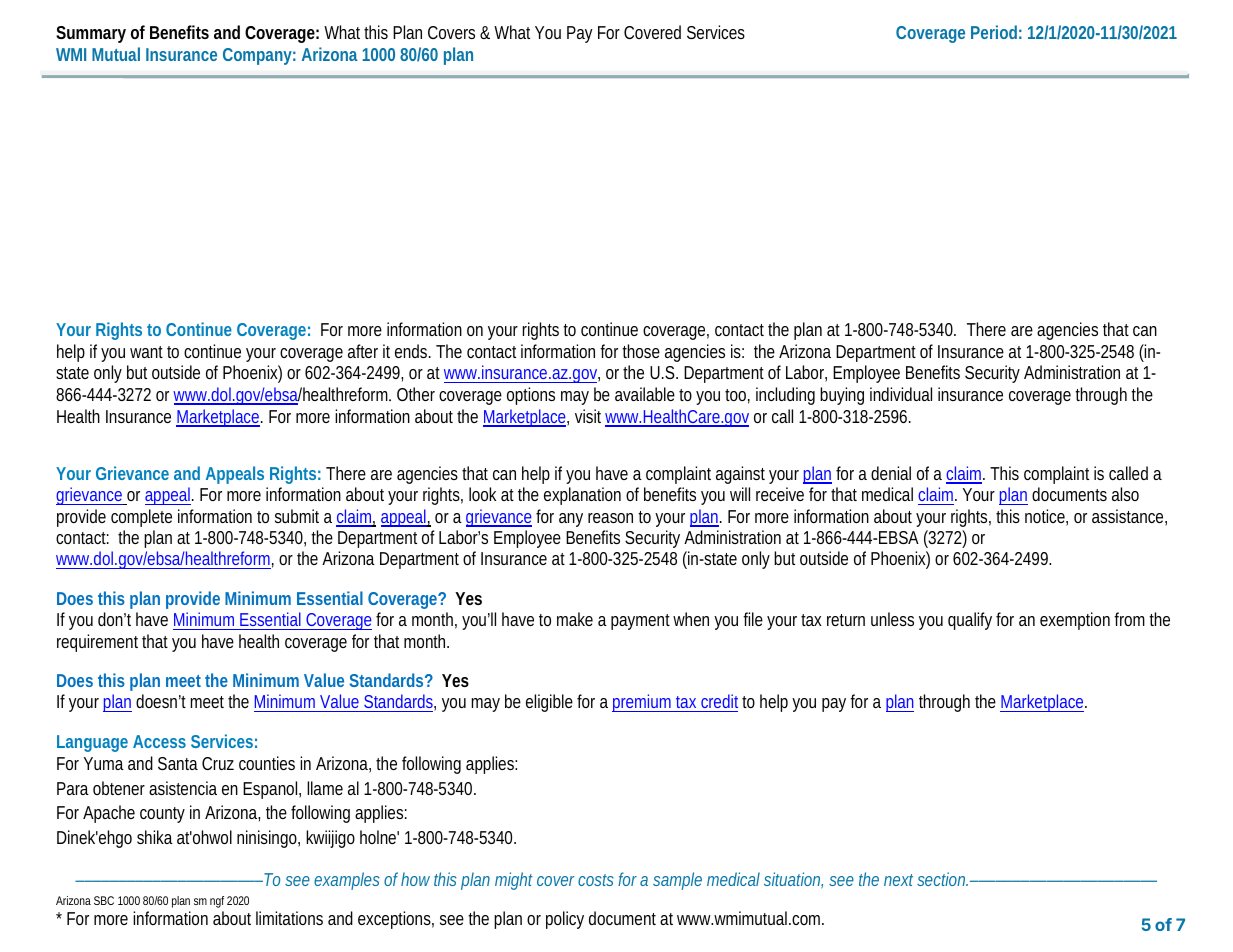 Image resolution: width=1233 pixels, height=952 pixels. What do you see at coordinates (610, 518) in the screenshot?
I see `reason` at bounding box center [610, 518].
